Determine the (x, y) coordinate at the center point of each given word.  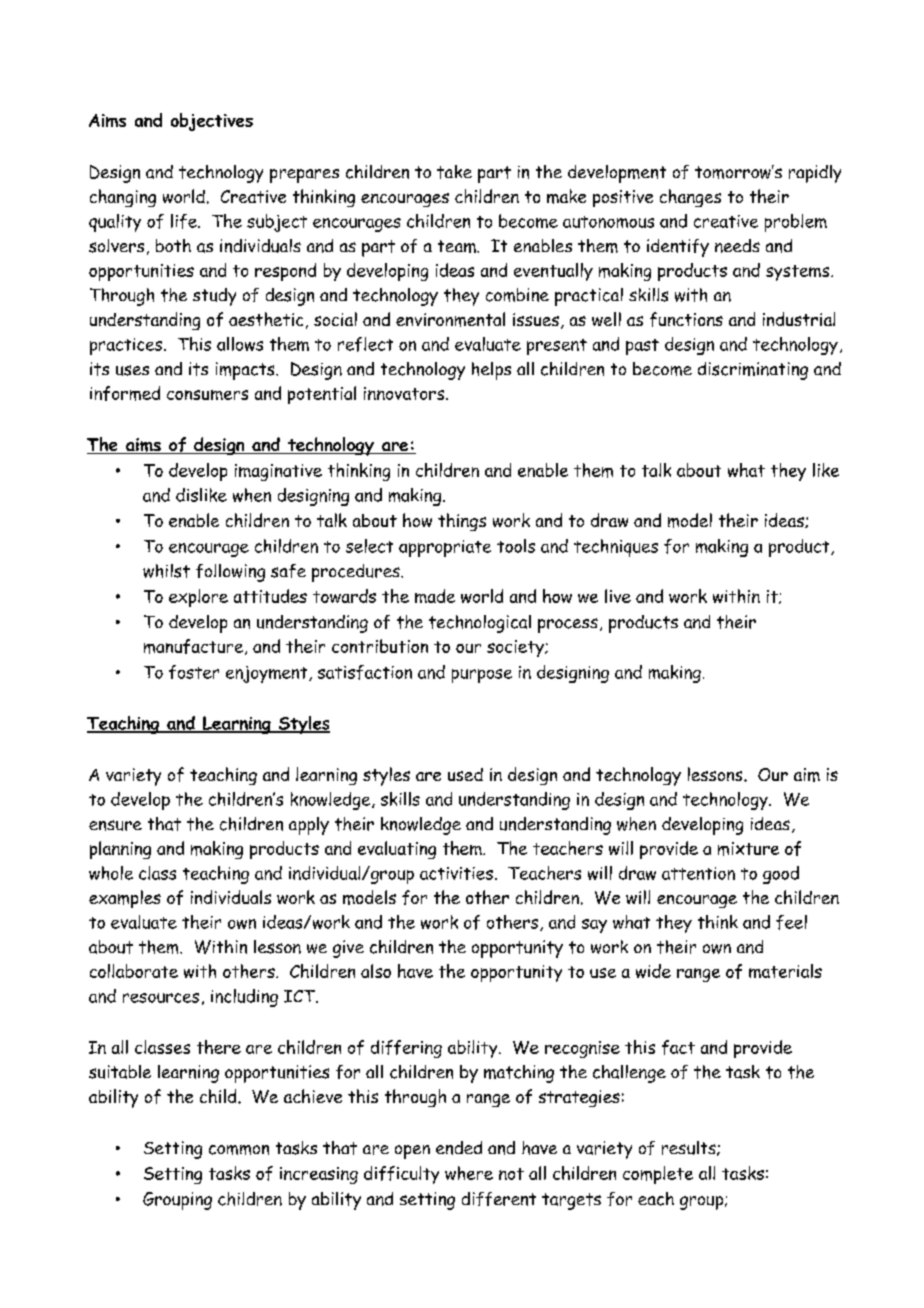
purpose (482, 676)
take (454, 172)
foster (194, 672)
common (239, 1150)
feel (791, 922)
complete (658, 1175)
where (469, 1173)
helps (491, 371)
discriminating (753, 371)
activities (456, 873)
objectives (212, 122)
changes (690, 198)
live (618, 596)
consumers (207, 395)
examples (125, 899)
